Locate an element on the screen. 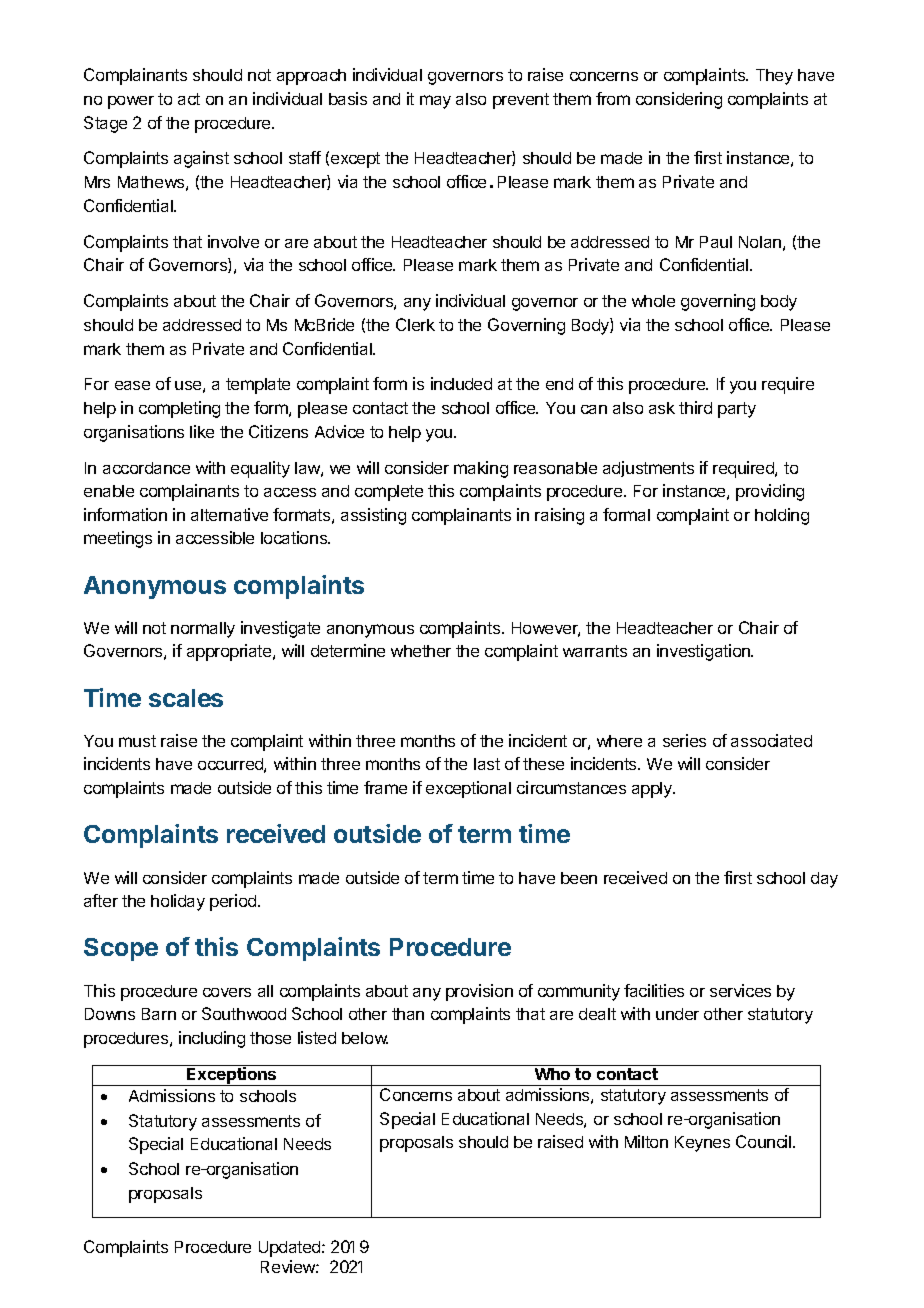 This screenshot has width=924, height=1308. scales is located at coordinates (186, 698).
